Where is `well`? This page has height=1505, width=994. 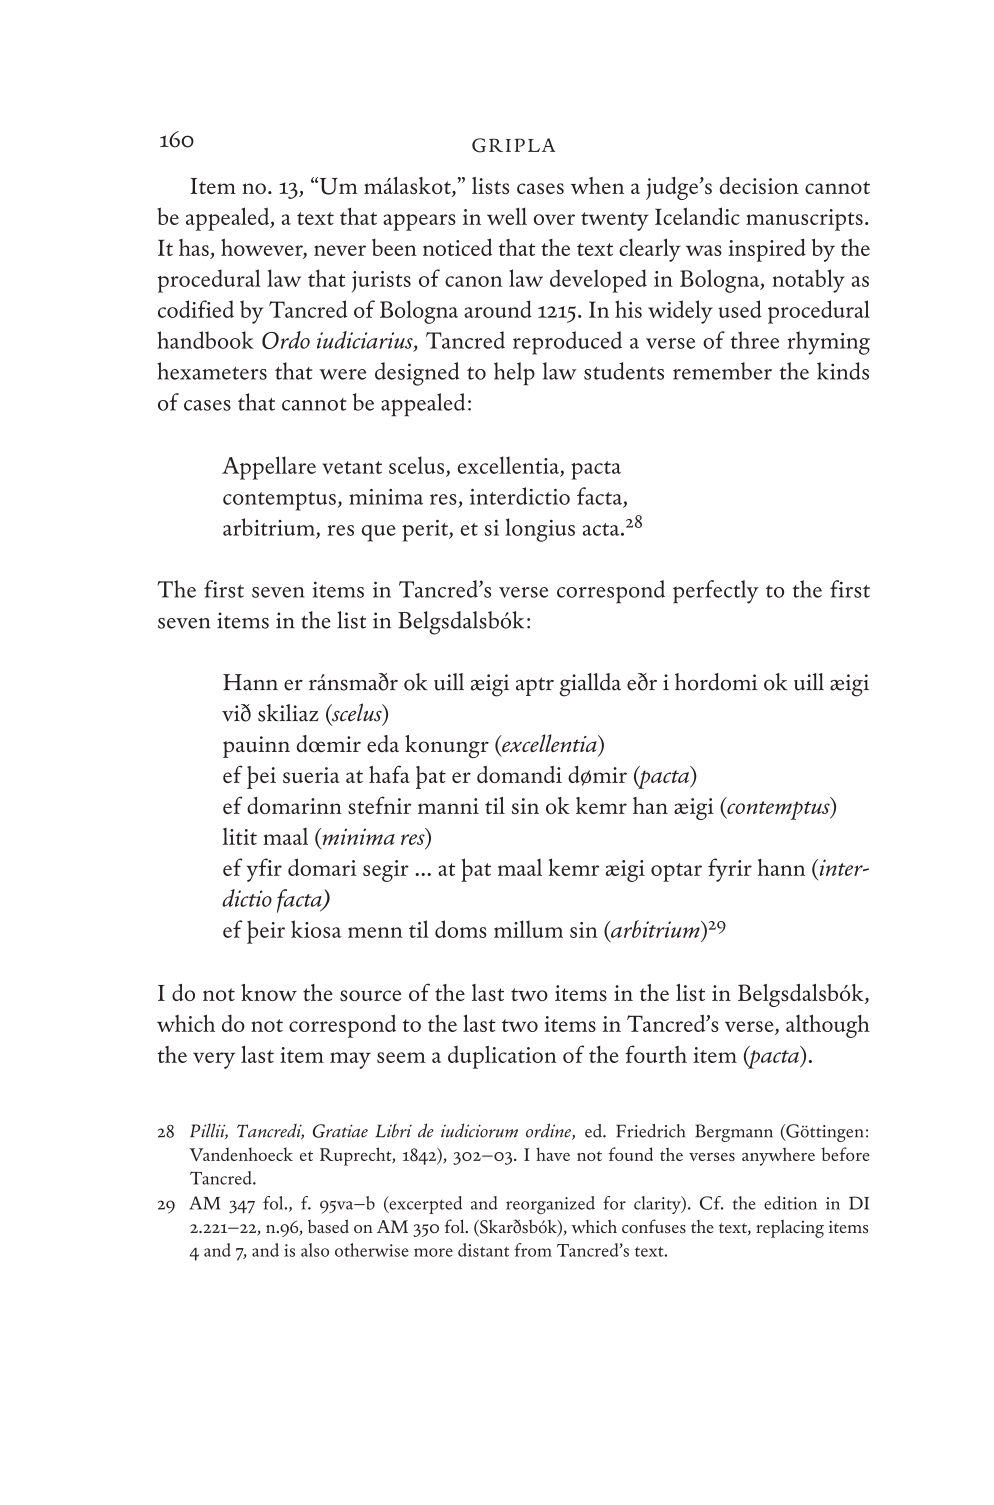
well is located at coordinates (507, 216).
